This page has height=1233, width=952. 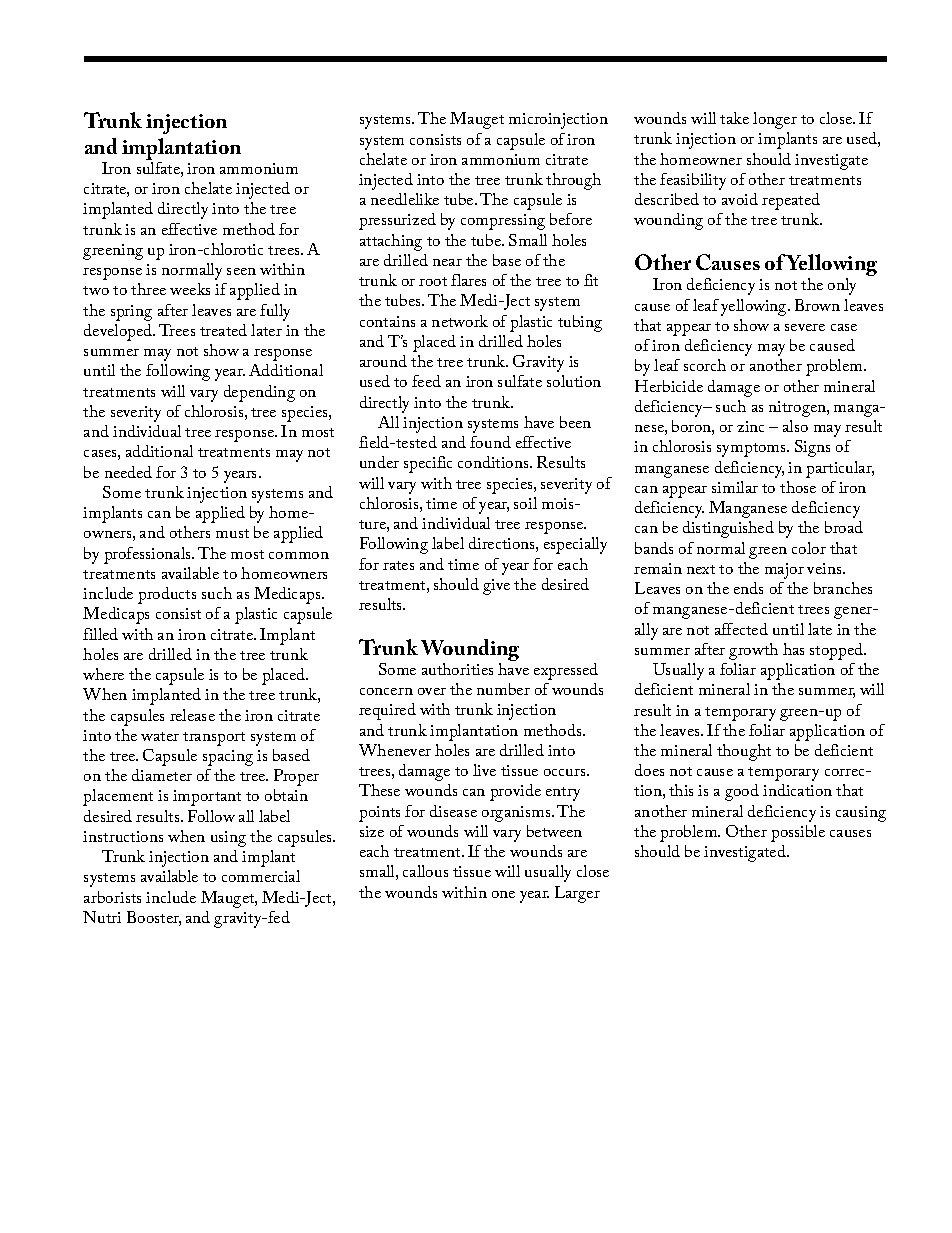 What do you see at coordinates (798, 833) in the page?
I see `possible` at bounding box center [798, 833].
